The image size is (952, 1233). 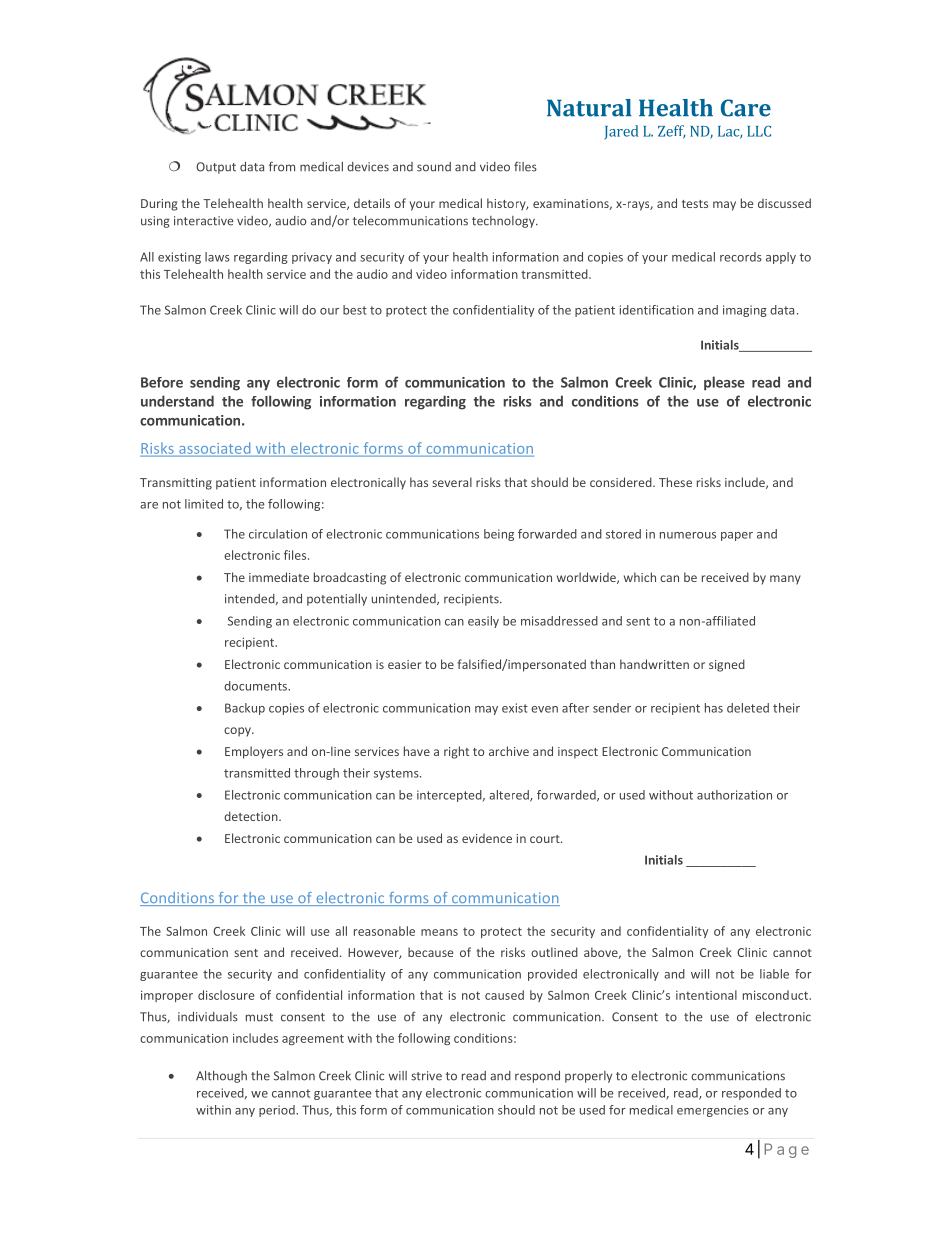 What do you see at coordinates (456, 752) in the screenshot?
I see `right` at bounding box center [456, 752].
